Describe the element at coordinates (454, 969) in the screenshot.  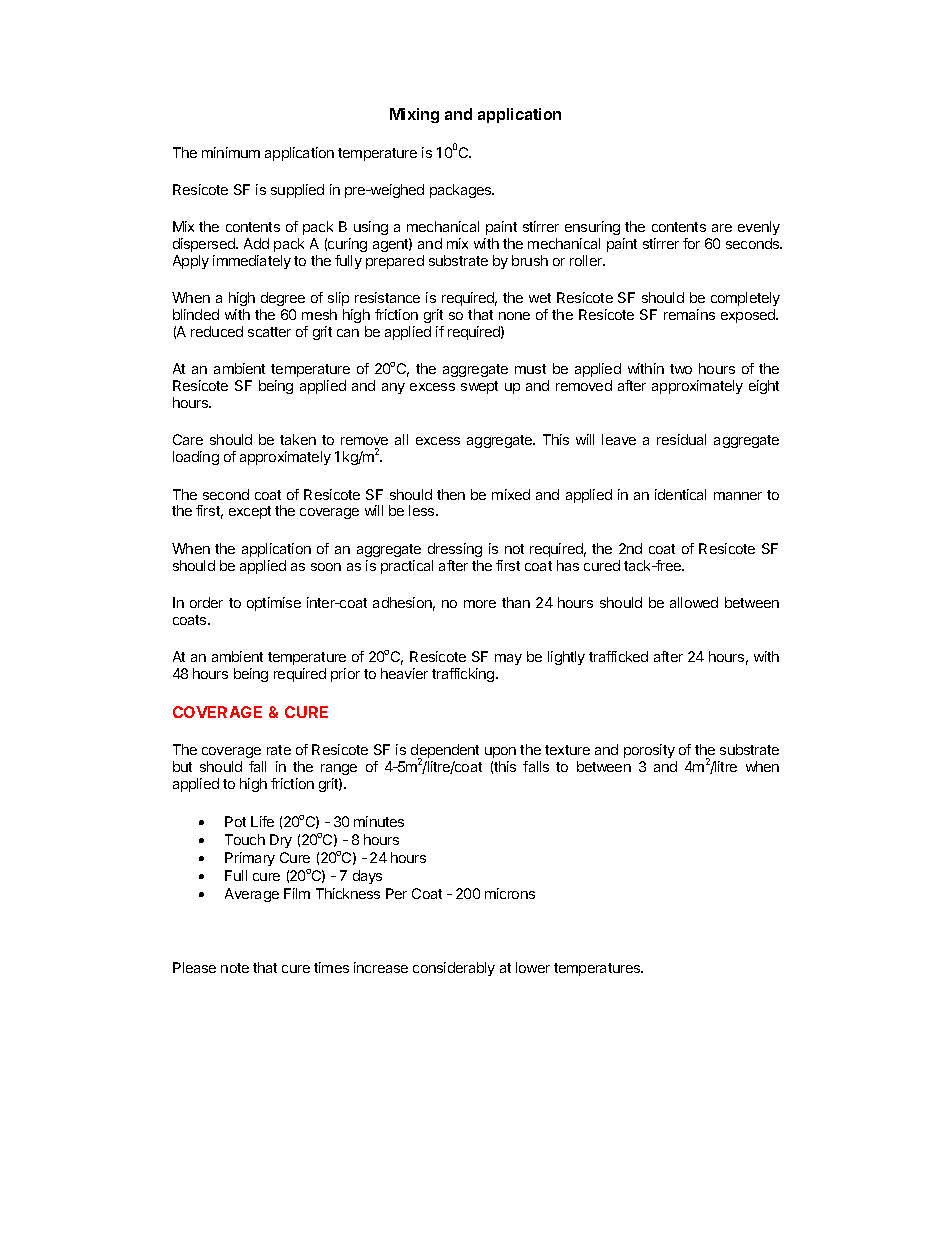
I see `considerably` at that location.
